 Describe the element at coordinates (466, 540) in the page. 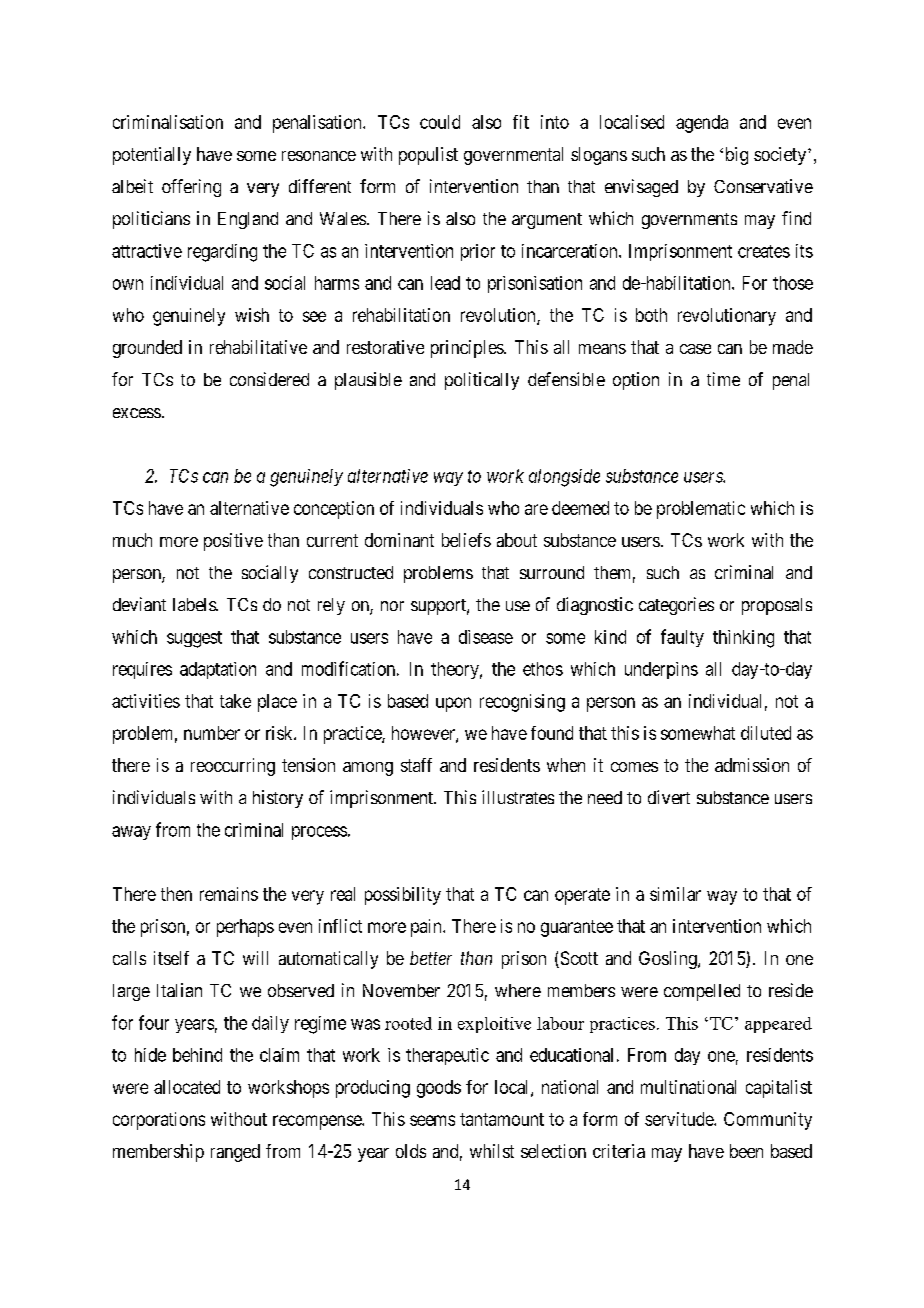

I see `beliefs` at that location.
